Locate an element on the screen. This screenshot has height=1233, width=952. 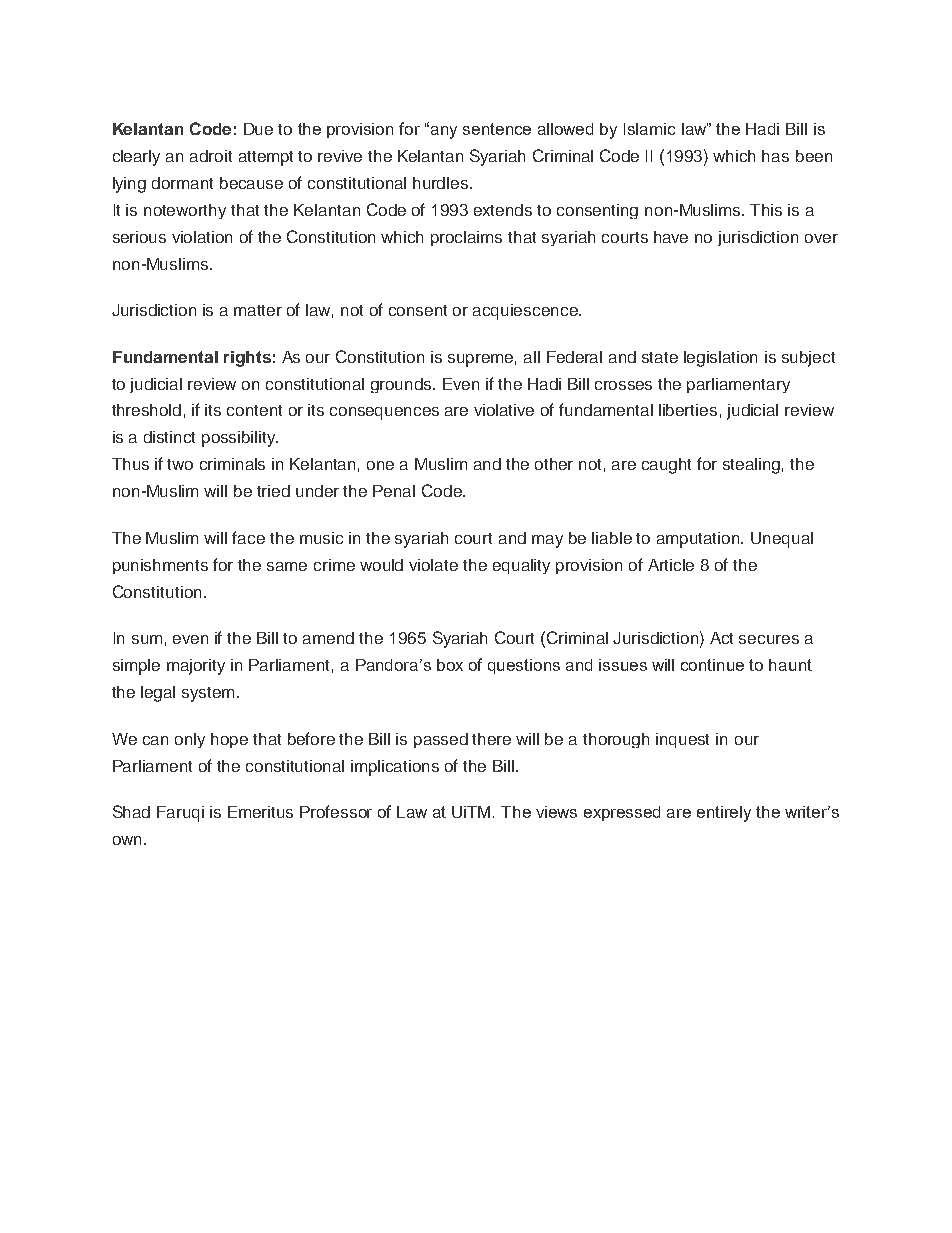
entirely is located at coordinates (724, 814).
